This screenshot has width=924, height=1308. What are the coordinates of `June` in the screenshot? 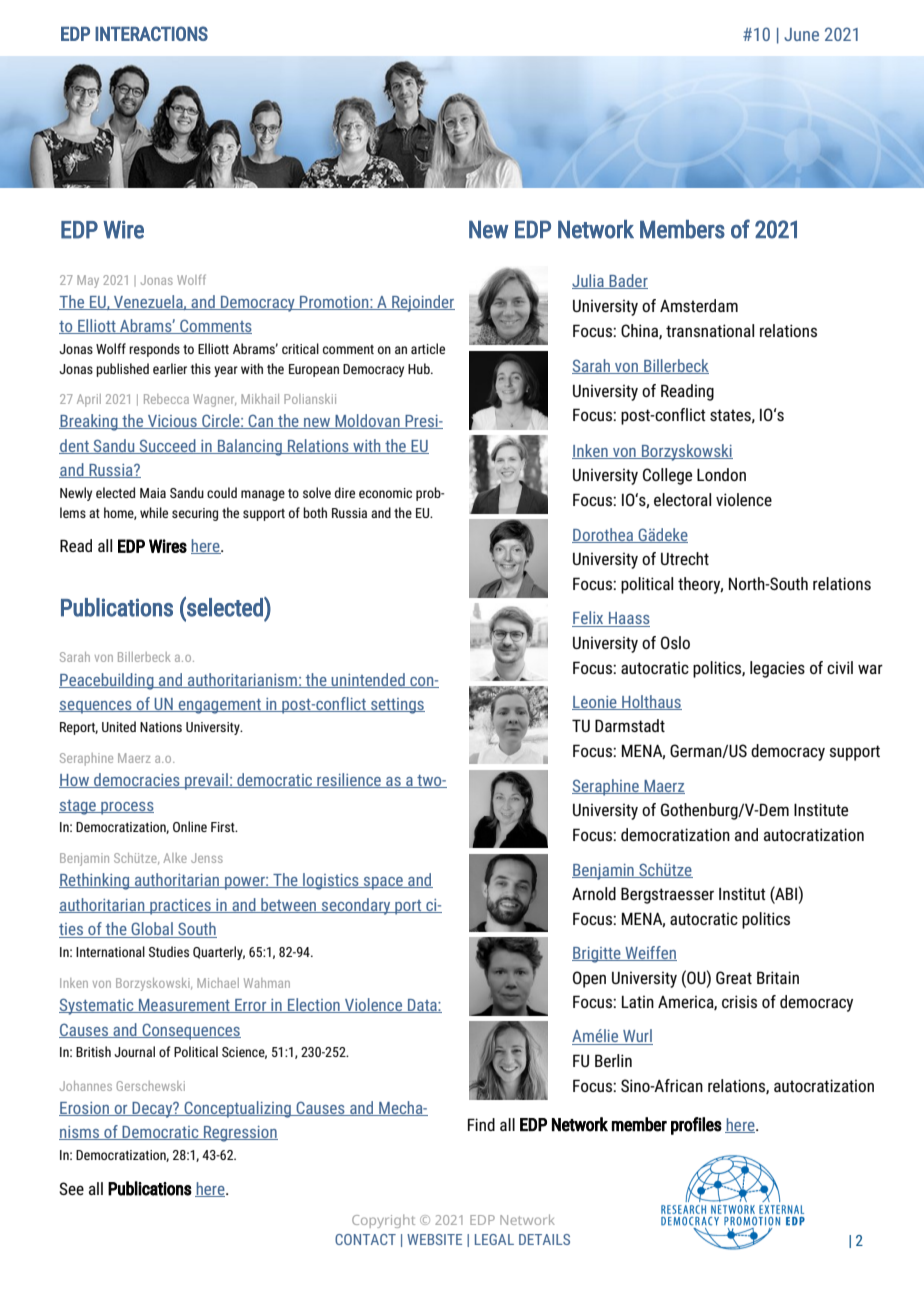 It's located at (801, 34).
